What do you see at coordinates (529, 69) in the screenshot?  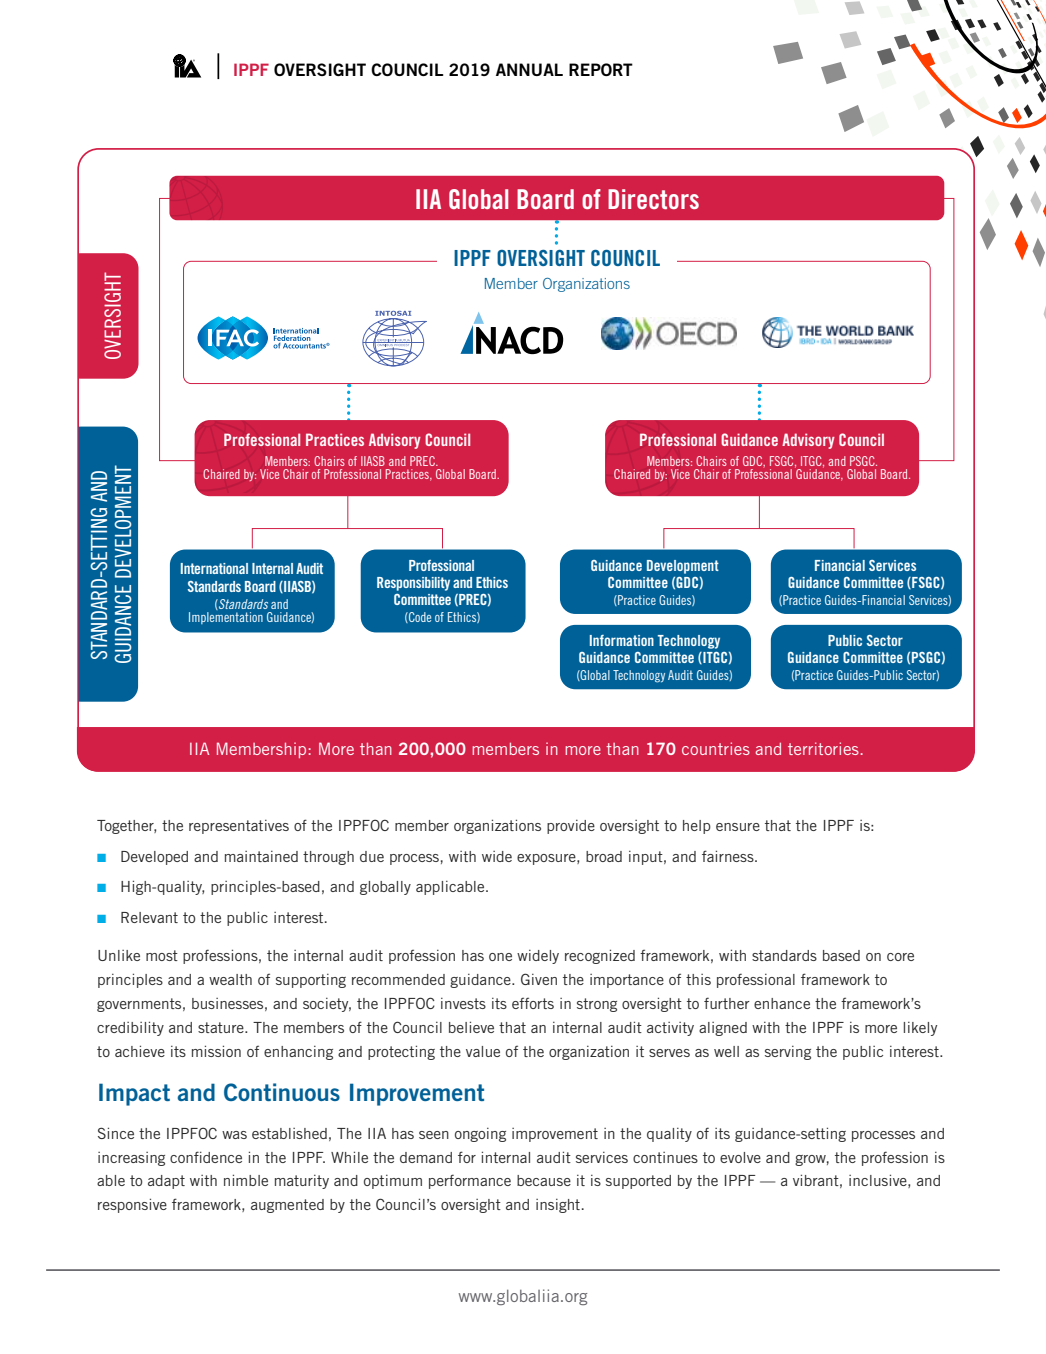 I see `ANNUAL` at bounding box center [529, 69].
